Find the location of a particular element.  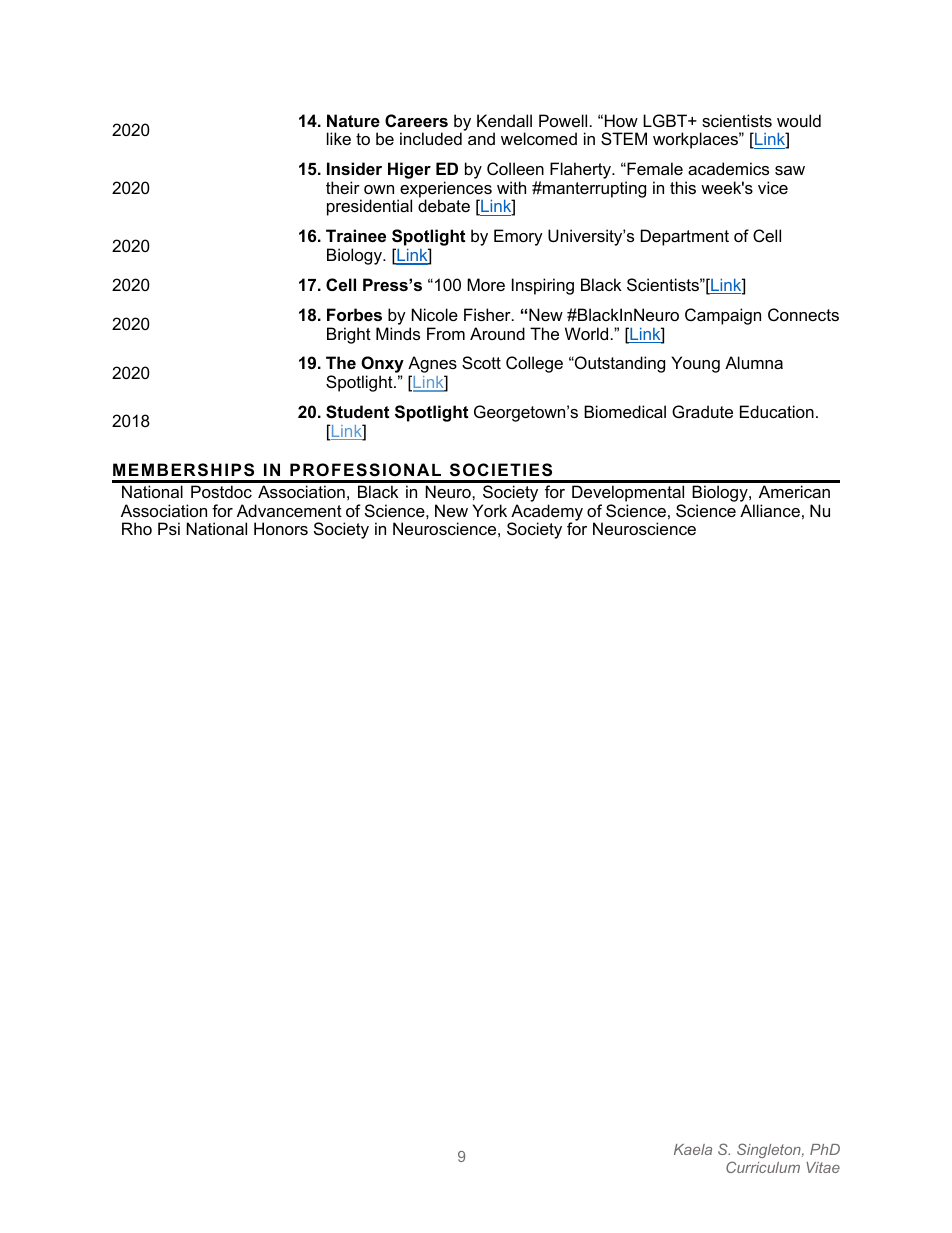

York is located at coordinates (490, 510).
